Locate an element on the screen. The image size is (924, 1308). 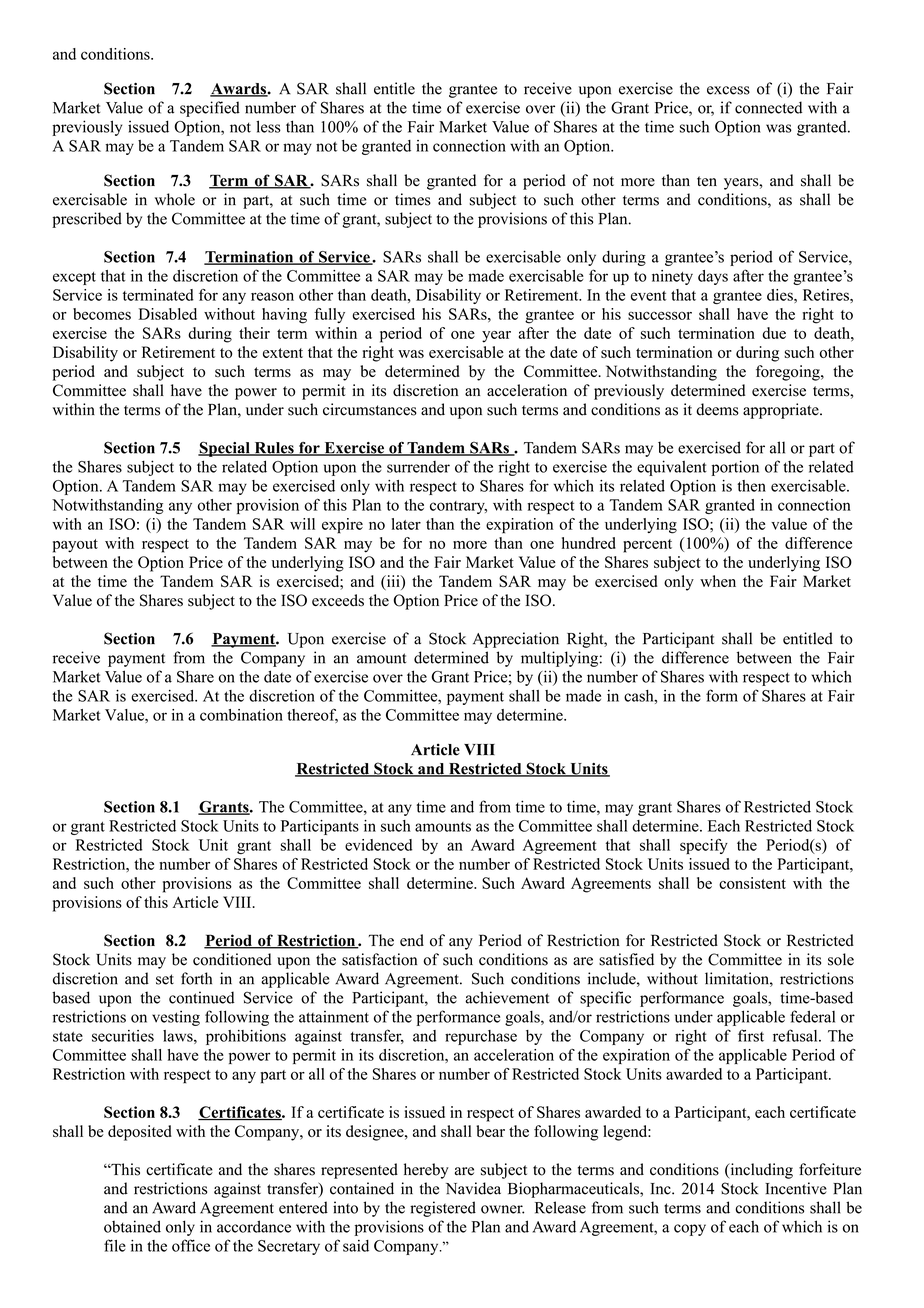
connected is located at coordinates (768, 107).
